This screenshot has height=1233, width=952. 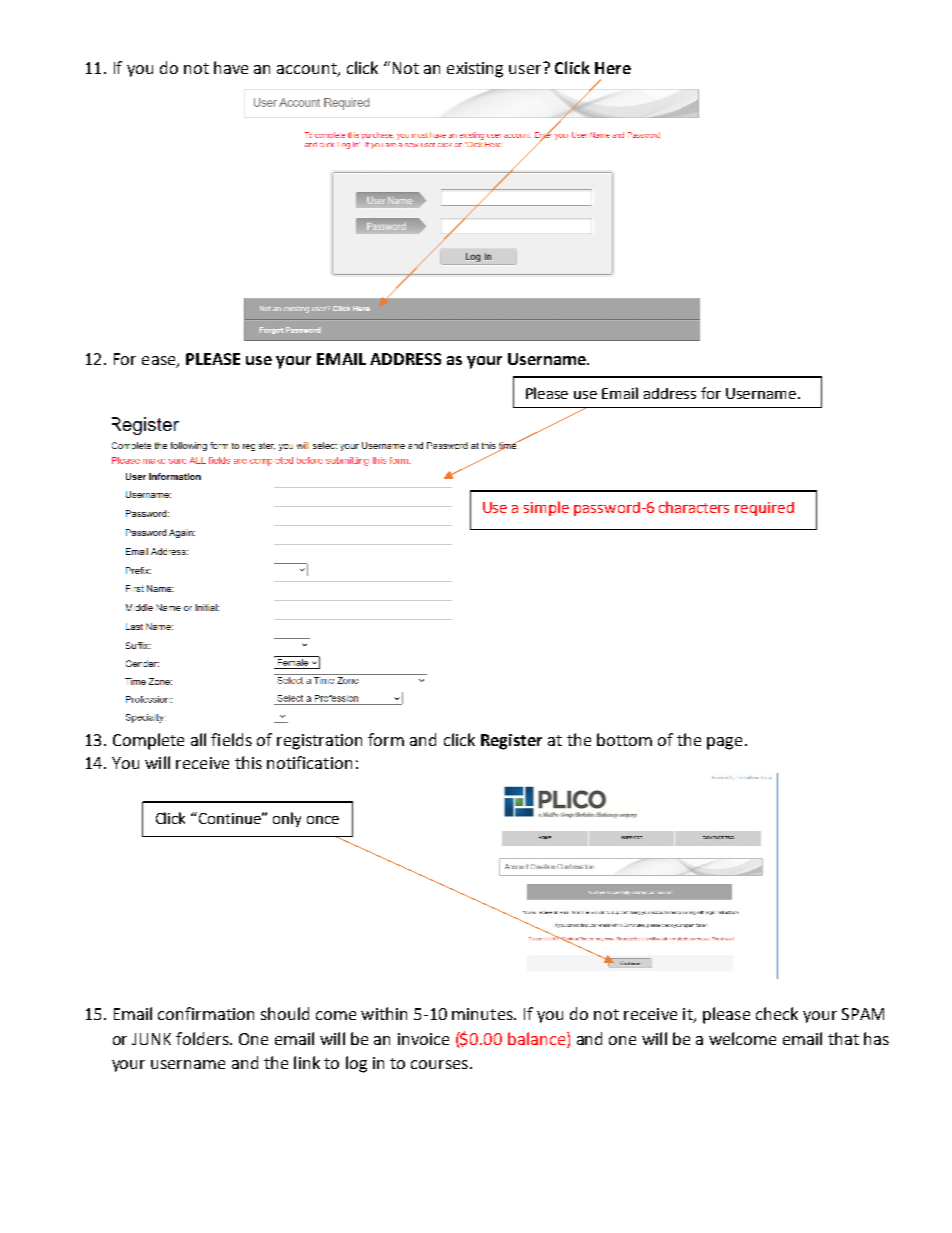 What do you see at coordinates (511, 742) in the screenshot?
I see `Register` at bounding box center [511, 742].
